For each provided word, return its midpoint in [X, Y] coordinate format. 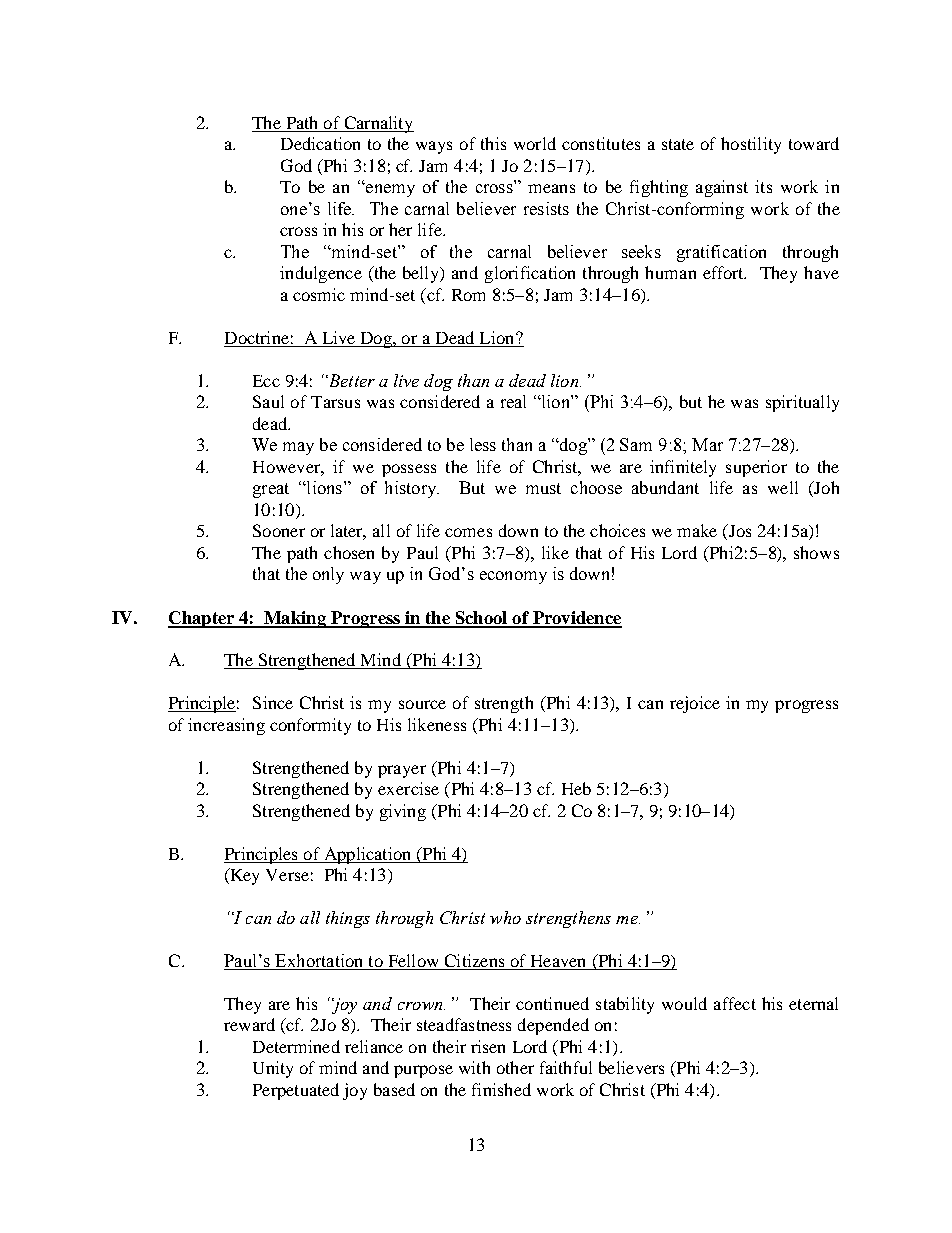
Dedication [320, 143]
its [763, 186]
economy [513, 577]
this [493, 143]
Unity [273, 1069]
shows [816, 552]
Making [295, 619]
